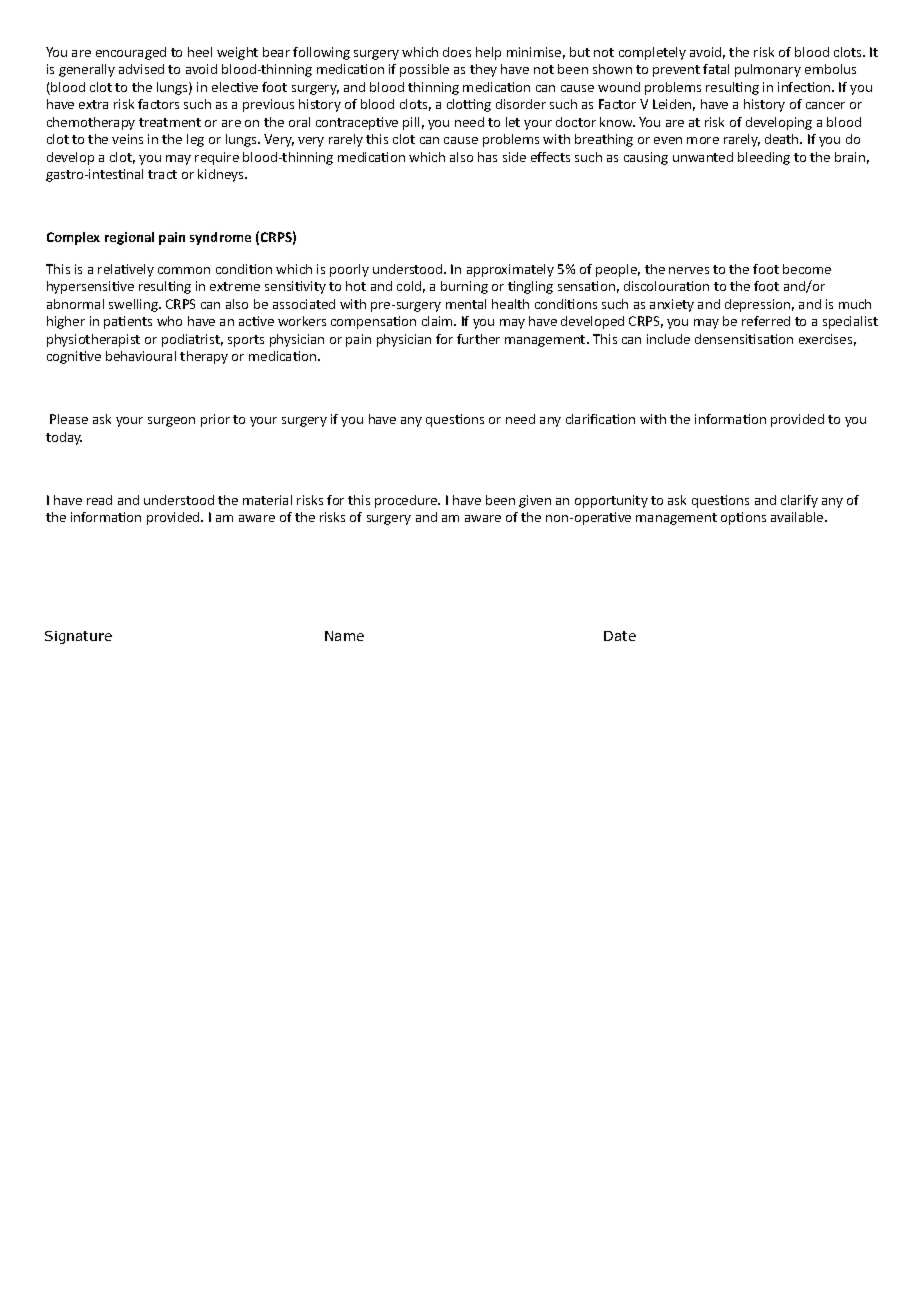  Describe the element at coordinates (478, 339) in the document. I see `further` at that location.
